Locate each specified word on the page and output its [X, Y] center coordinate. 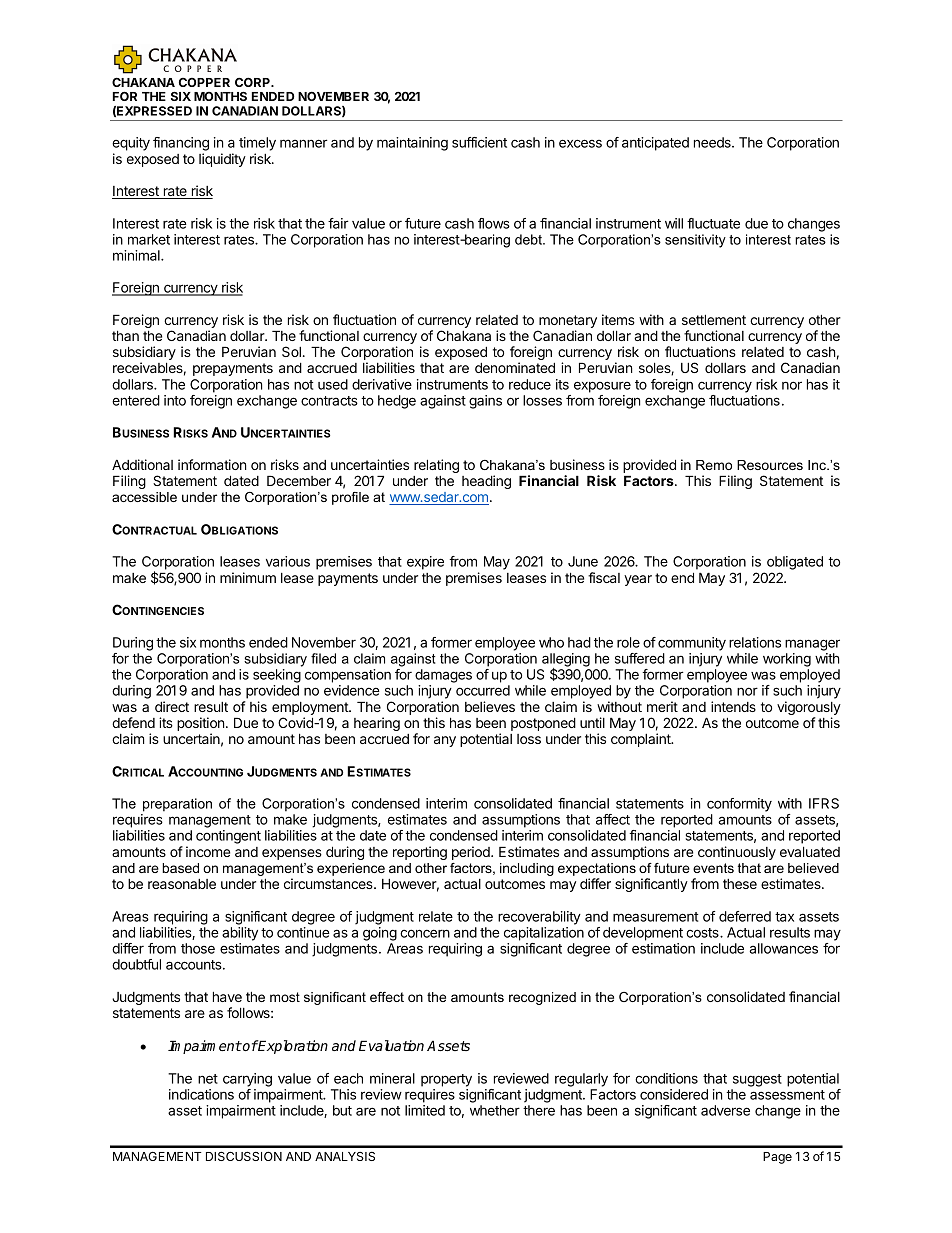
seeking [277, 676]
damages [443, 676]
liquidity [222, 160]
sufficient [479, 142]
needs [713, 142]
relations [755, 642]
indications [201, 1094]
